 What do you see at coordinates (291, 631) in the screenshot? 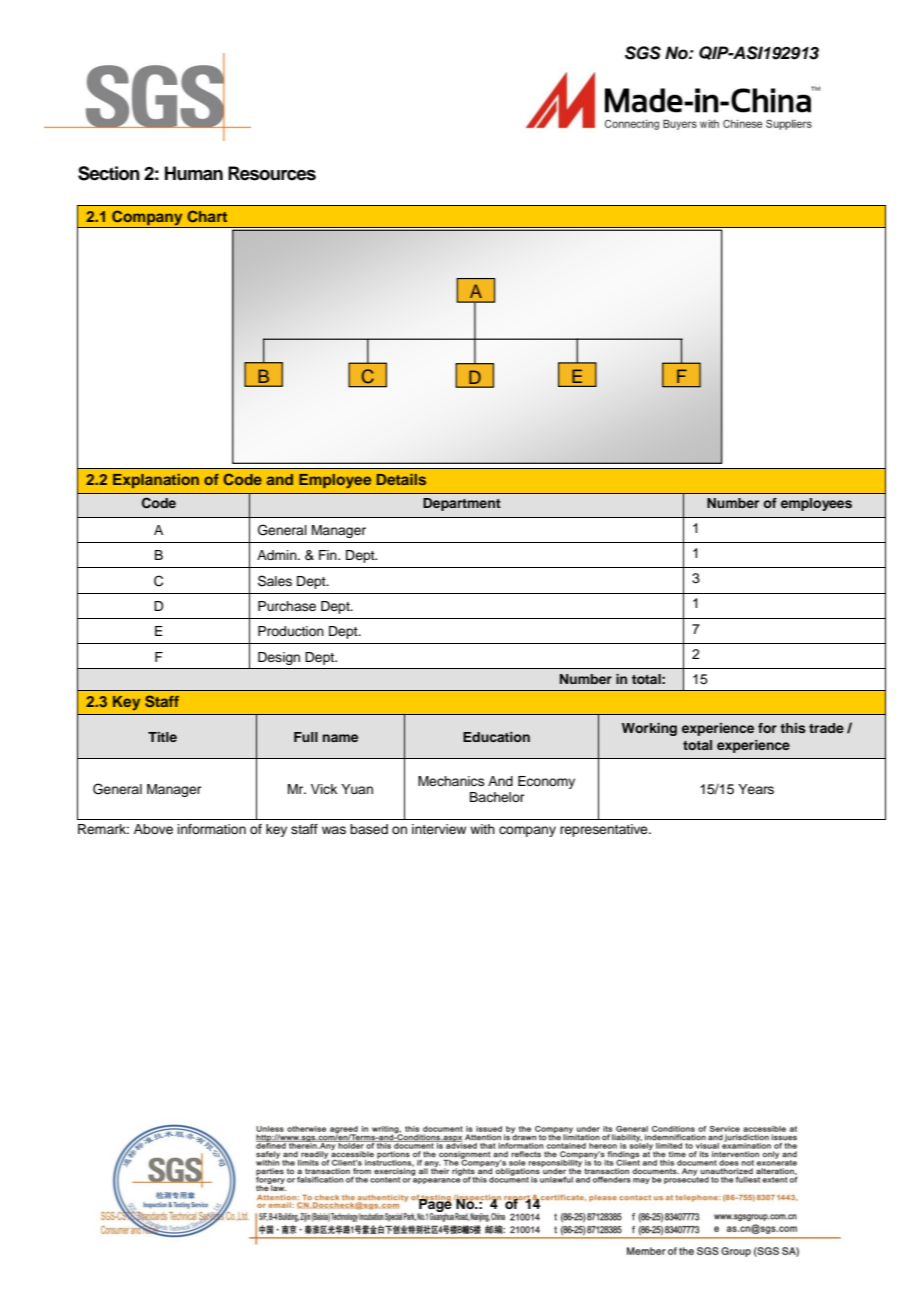
I see `Production` at bounding box center [291, 631].
